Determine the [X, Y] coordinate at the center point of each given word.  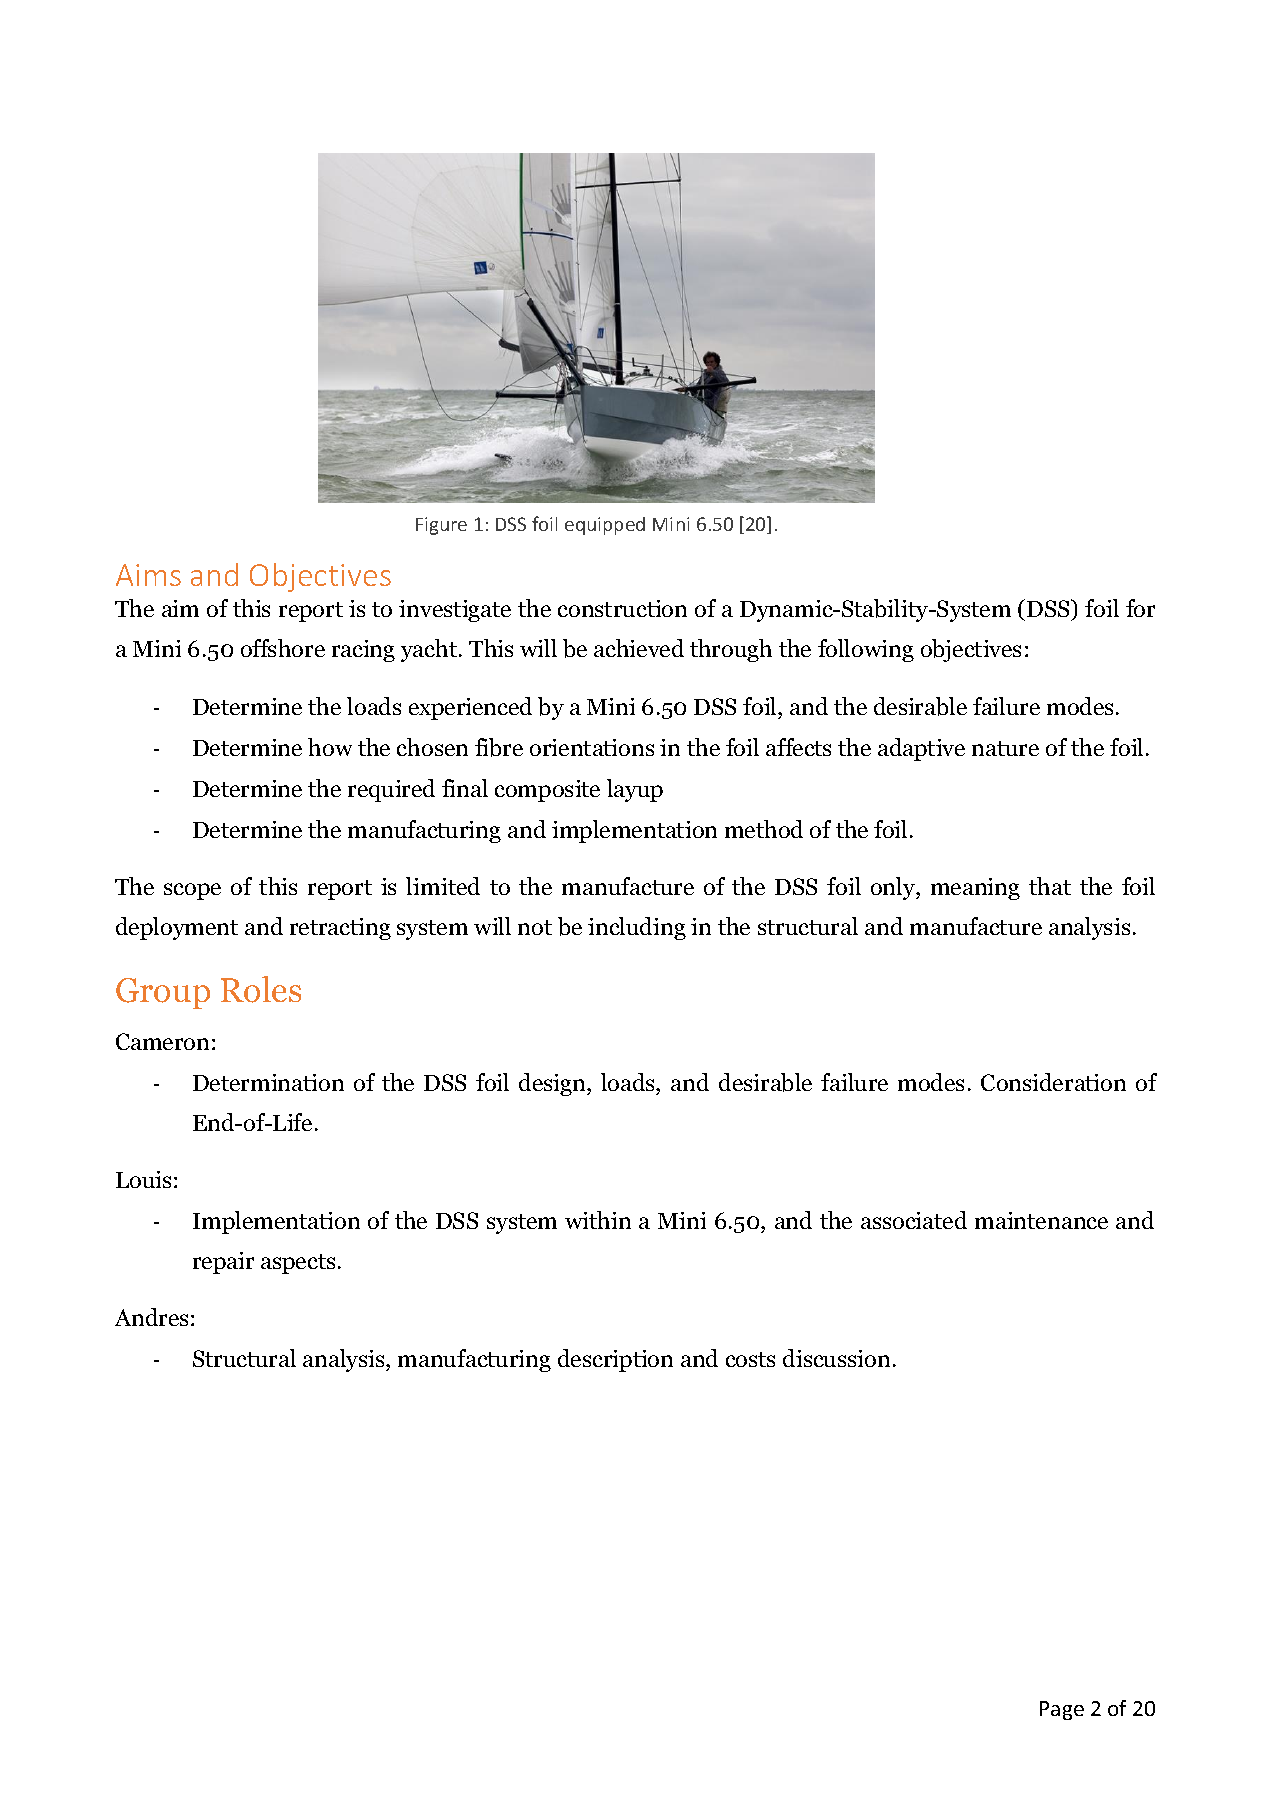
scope [192, 891]
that [1050, 886]
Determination [268, 1082]
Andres [151, 1317]
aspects [298, 1264]
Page [1062, 1710]
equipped [605, 526]
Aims [148, 575]
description [615, 1360]
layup [635, 790]
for [1140, 608]
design [553, 1084]
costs [750, 1359]
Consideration [1053, 1082]
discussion [836, 1358]
